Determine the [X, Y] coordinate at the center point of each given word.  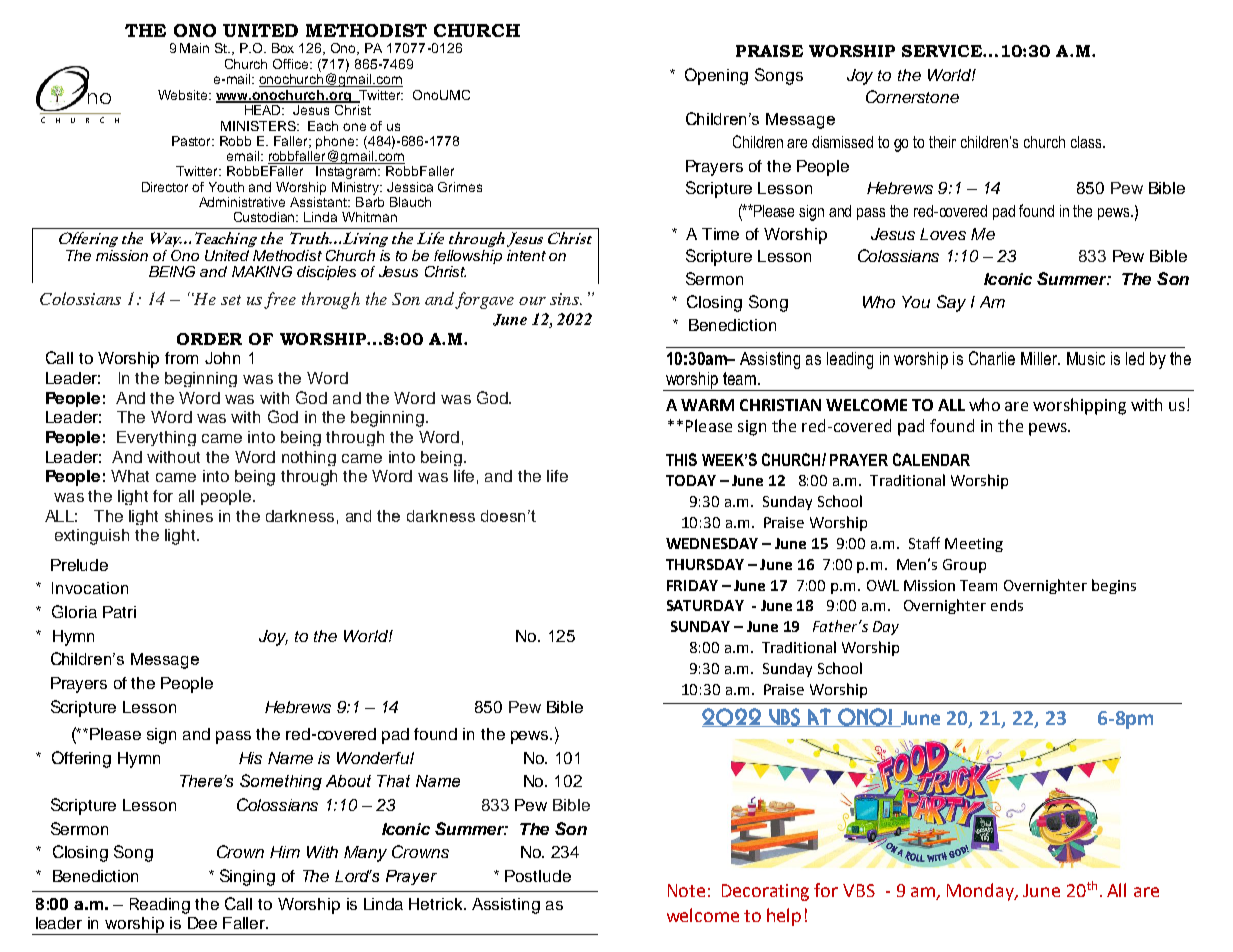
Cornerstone [912, 96]
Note [686, 890]
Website [184, 95]
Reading [160, 906]
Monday [981, 892]
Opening [716, 76]
